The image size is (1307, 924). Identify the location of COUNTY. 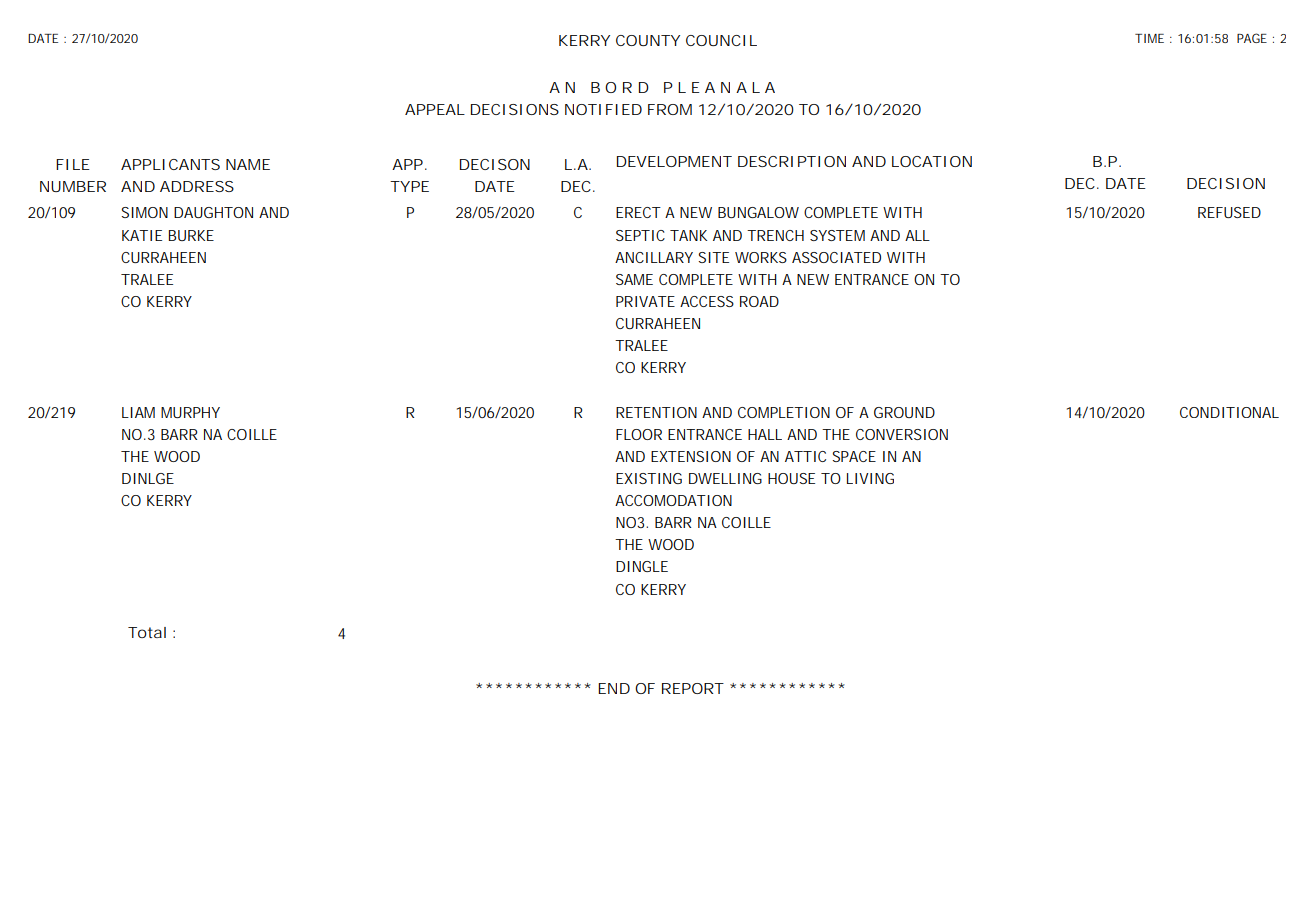
(648, 40).
